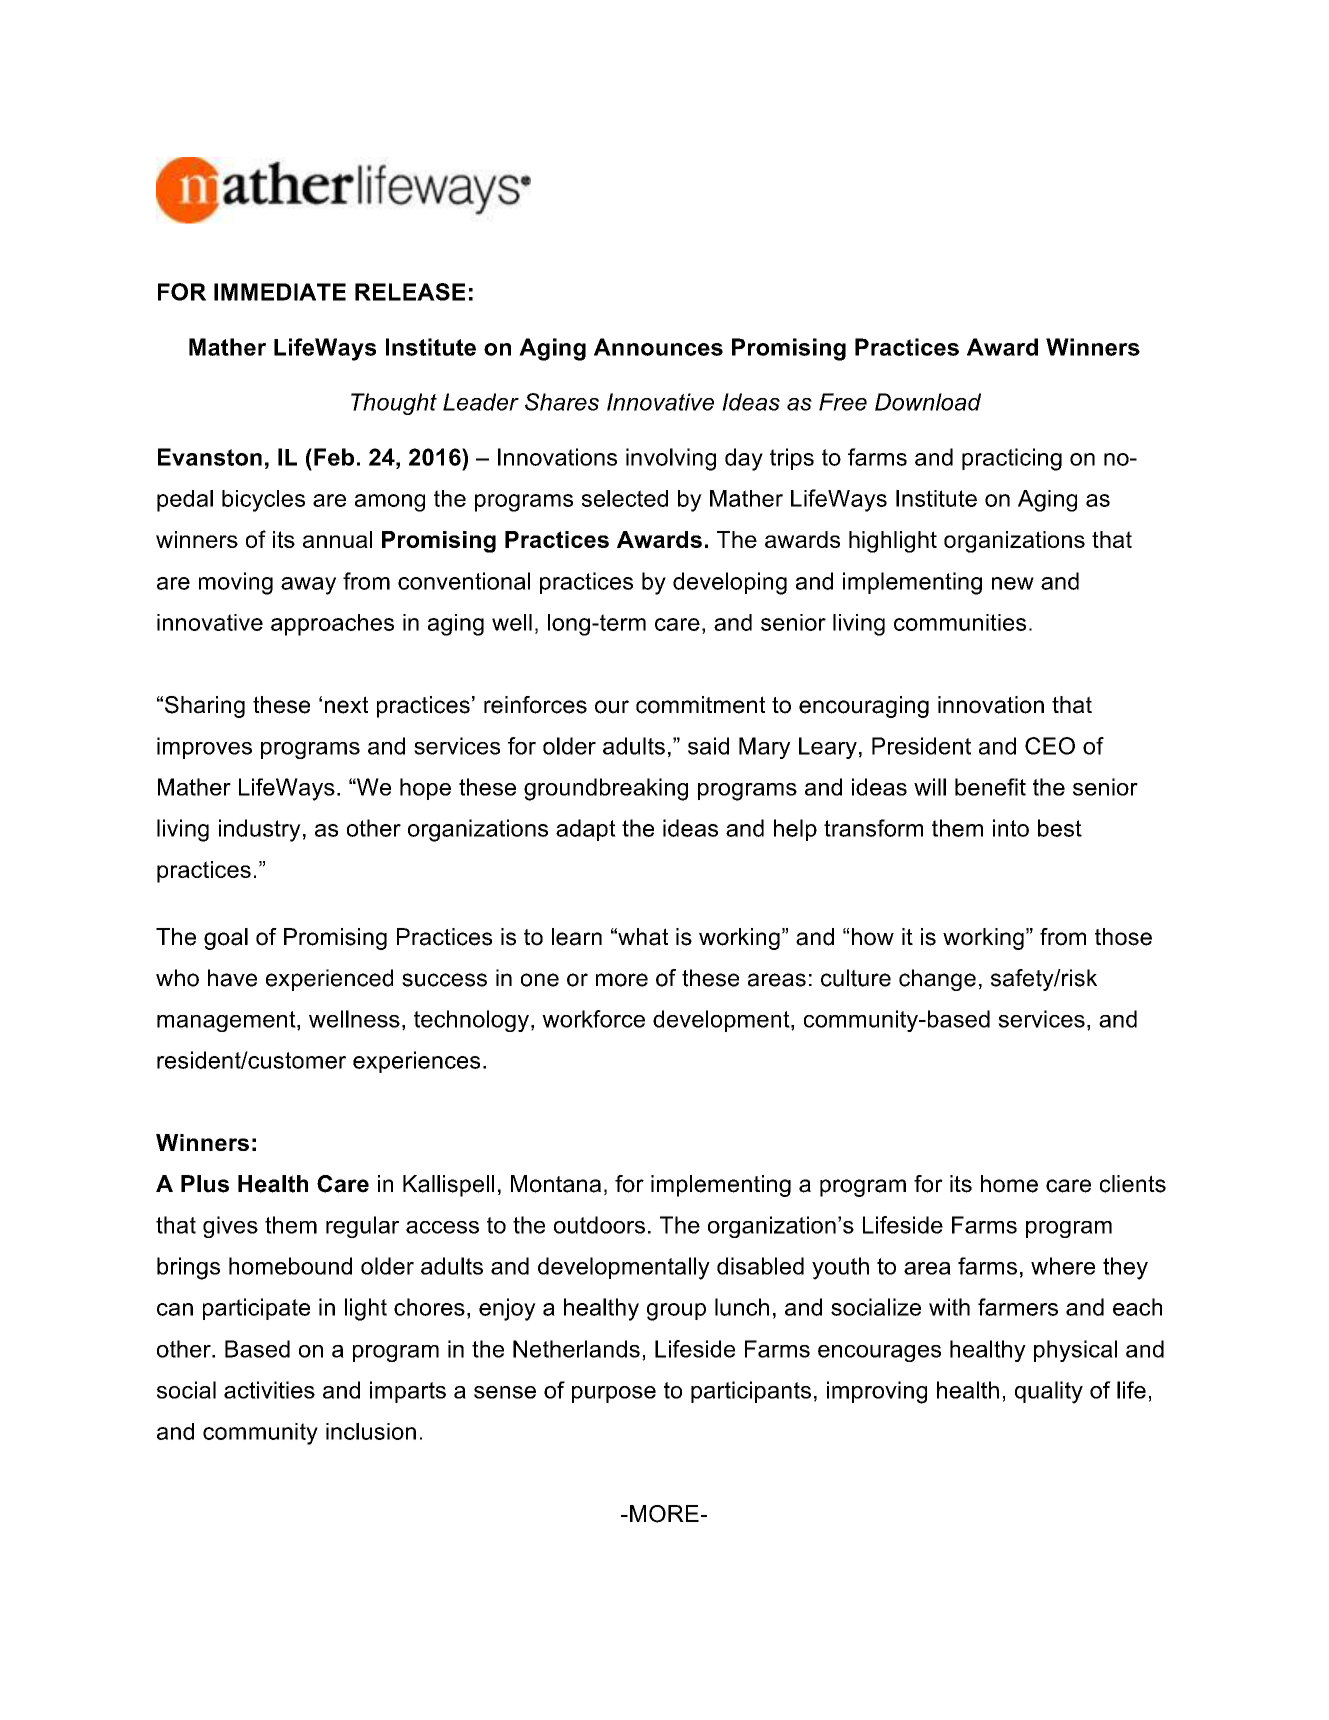  Describe the element at coordinates (1133, 1184) in the image. I see `clients` at that location.
